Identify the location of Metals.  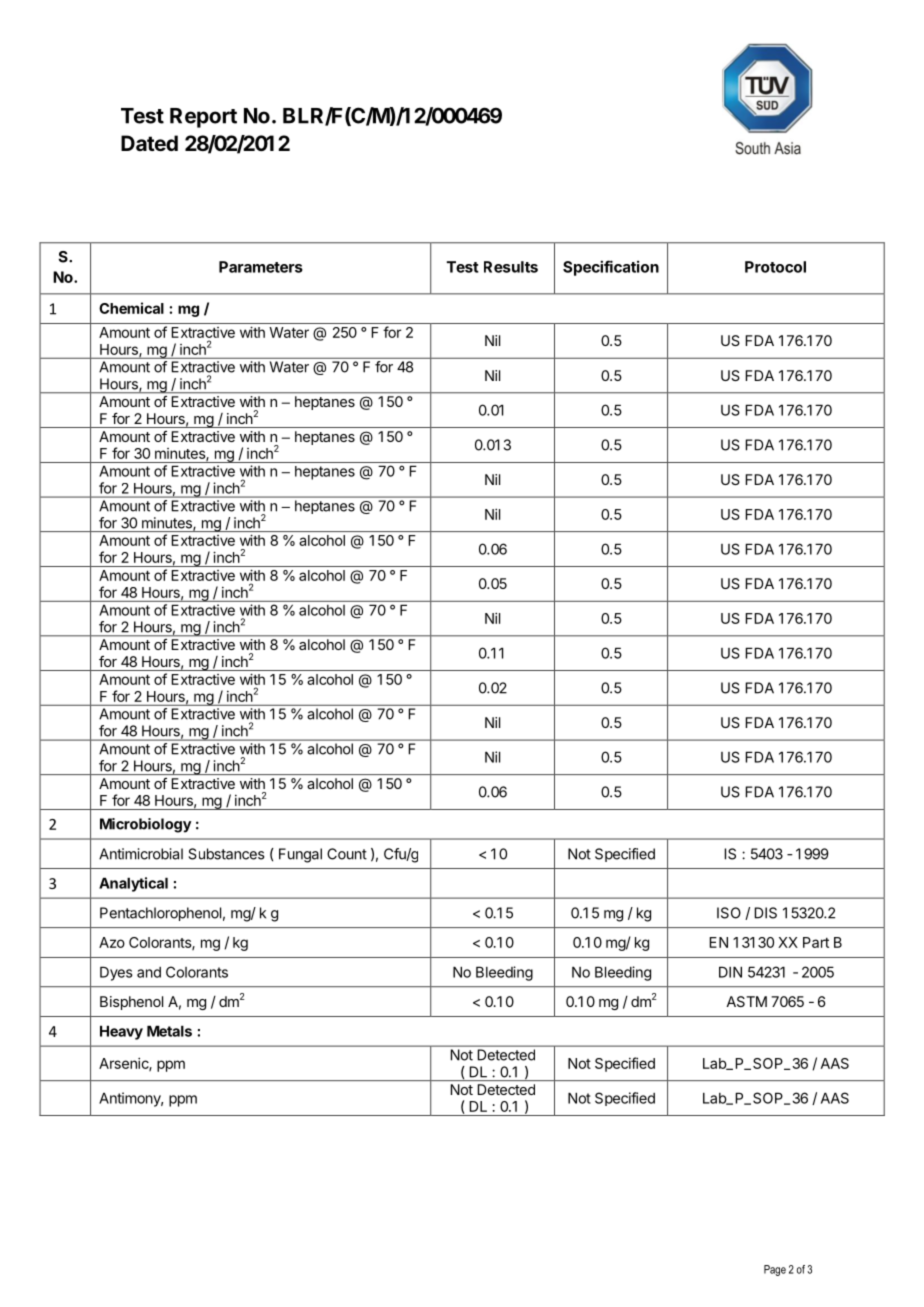
(169, 1031).
